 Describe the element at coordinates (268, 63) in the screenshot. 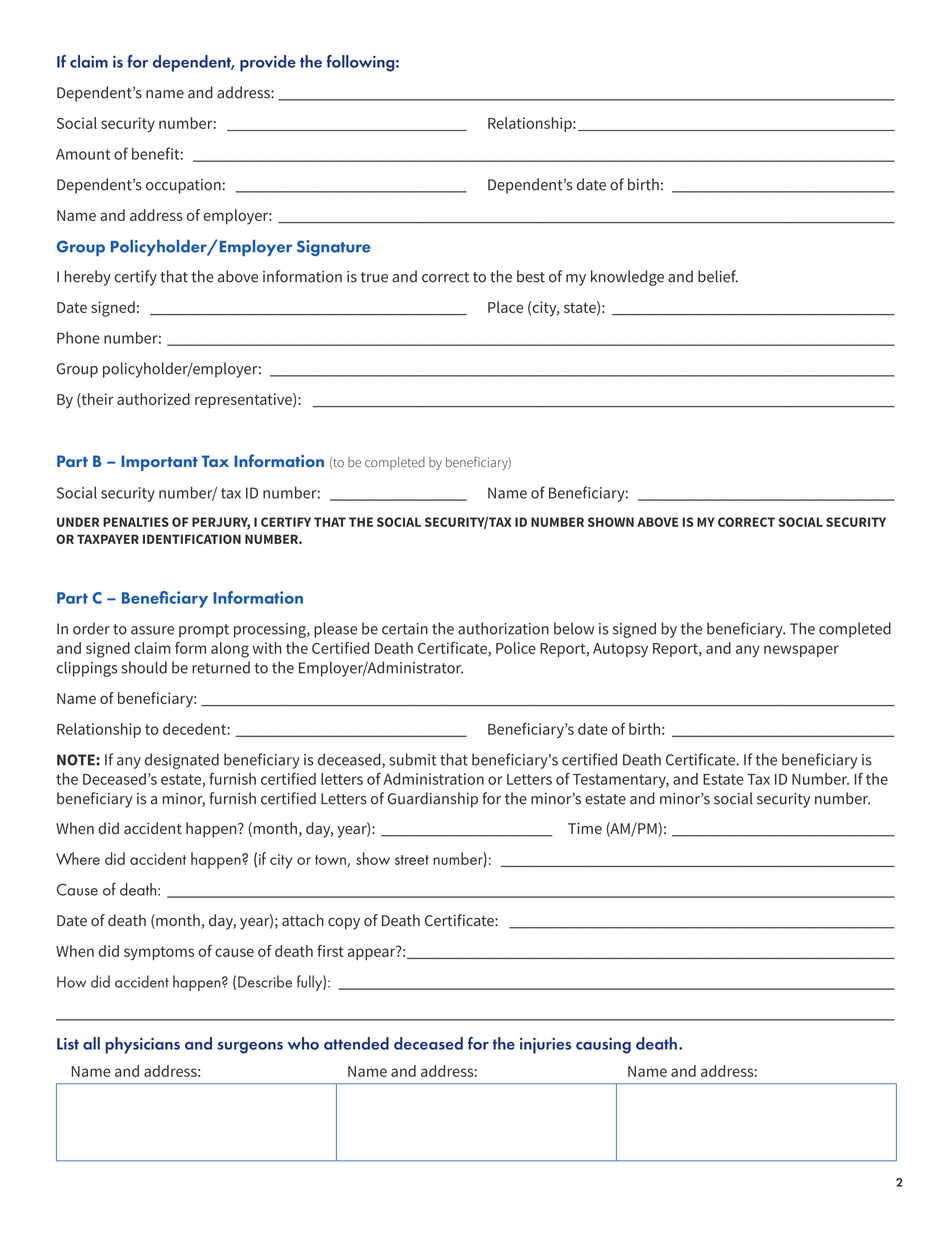

I see `provide` at that location.
